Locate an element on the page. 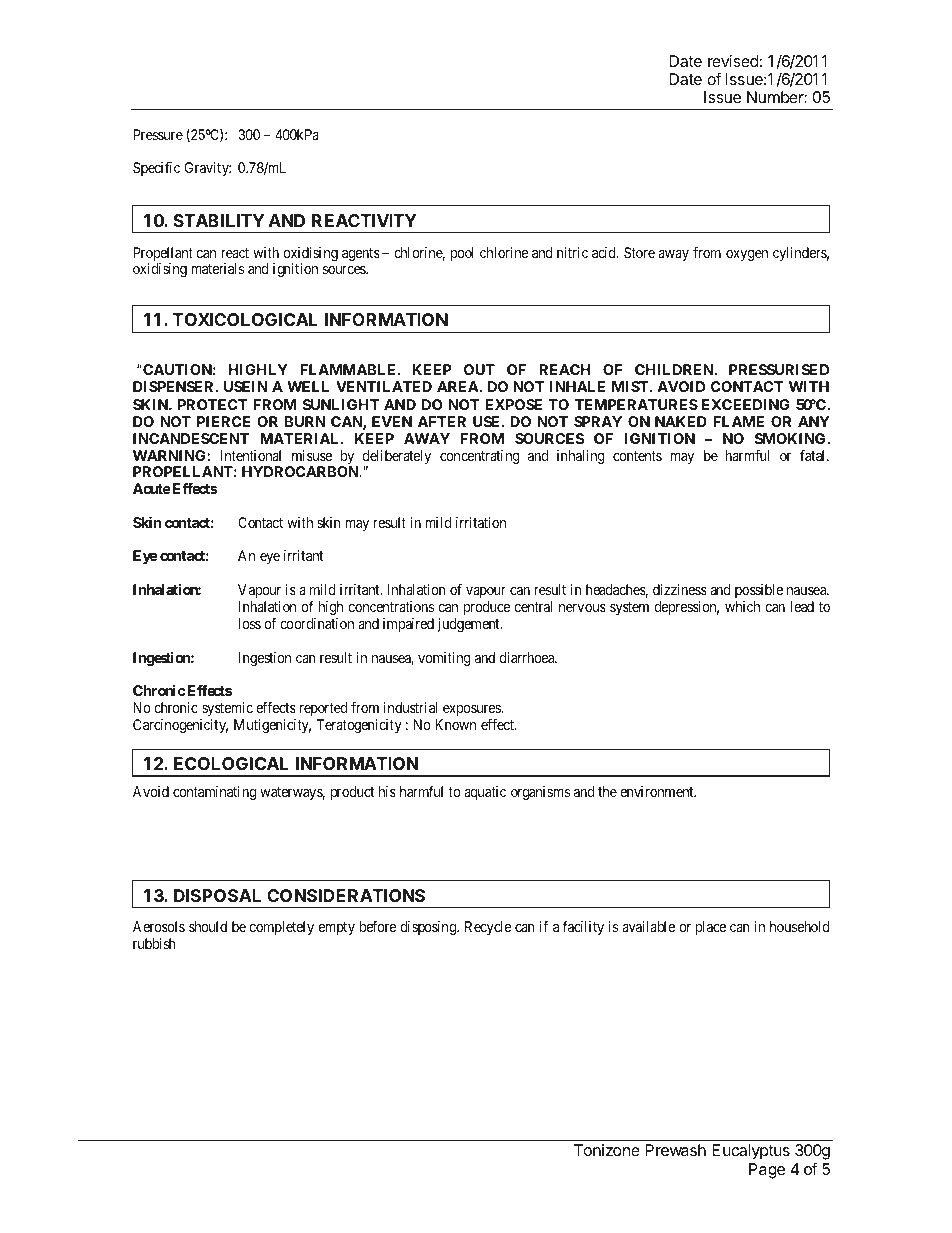  pool is located at coordinates (462, 254).
